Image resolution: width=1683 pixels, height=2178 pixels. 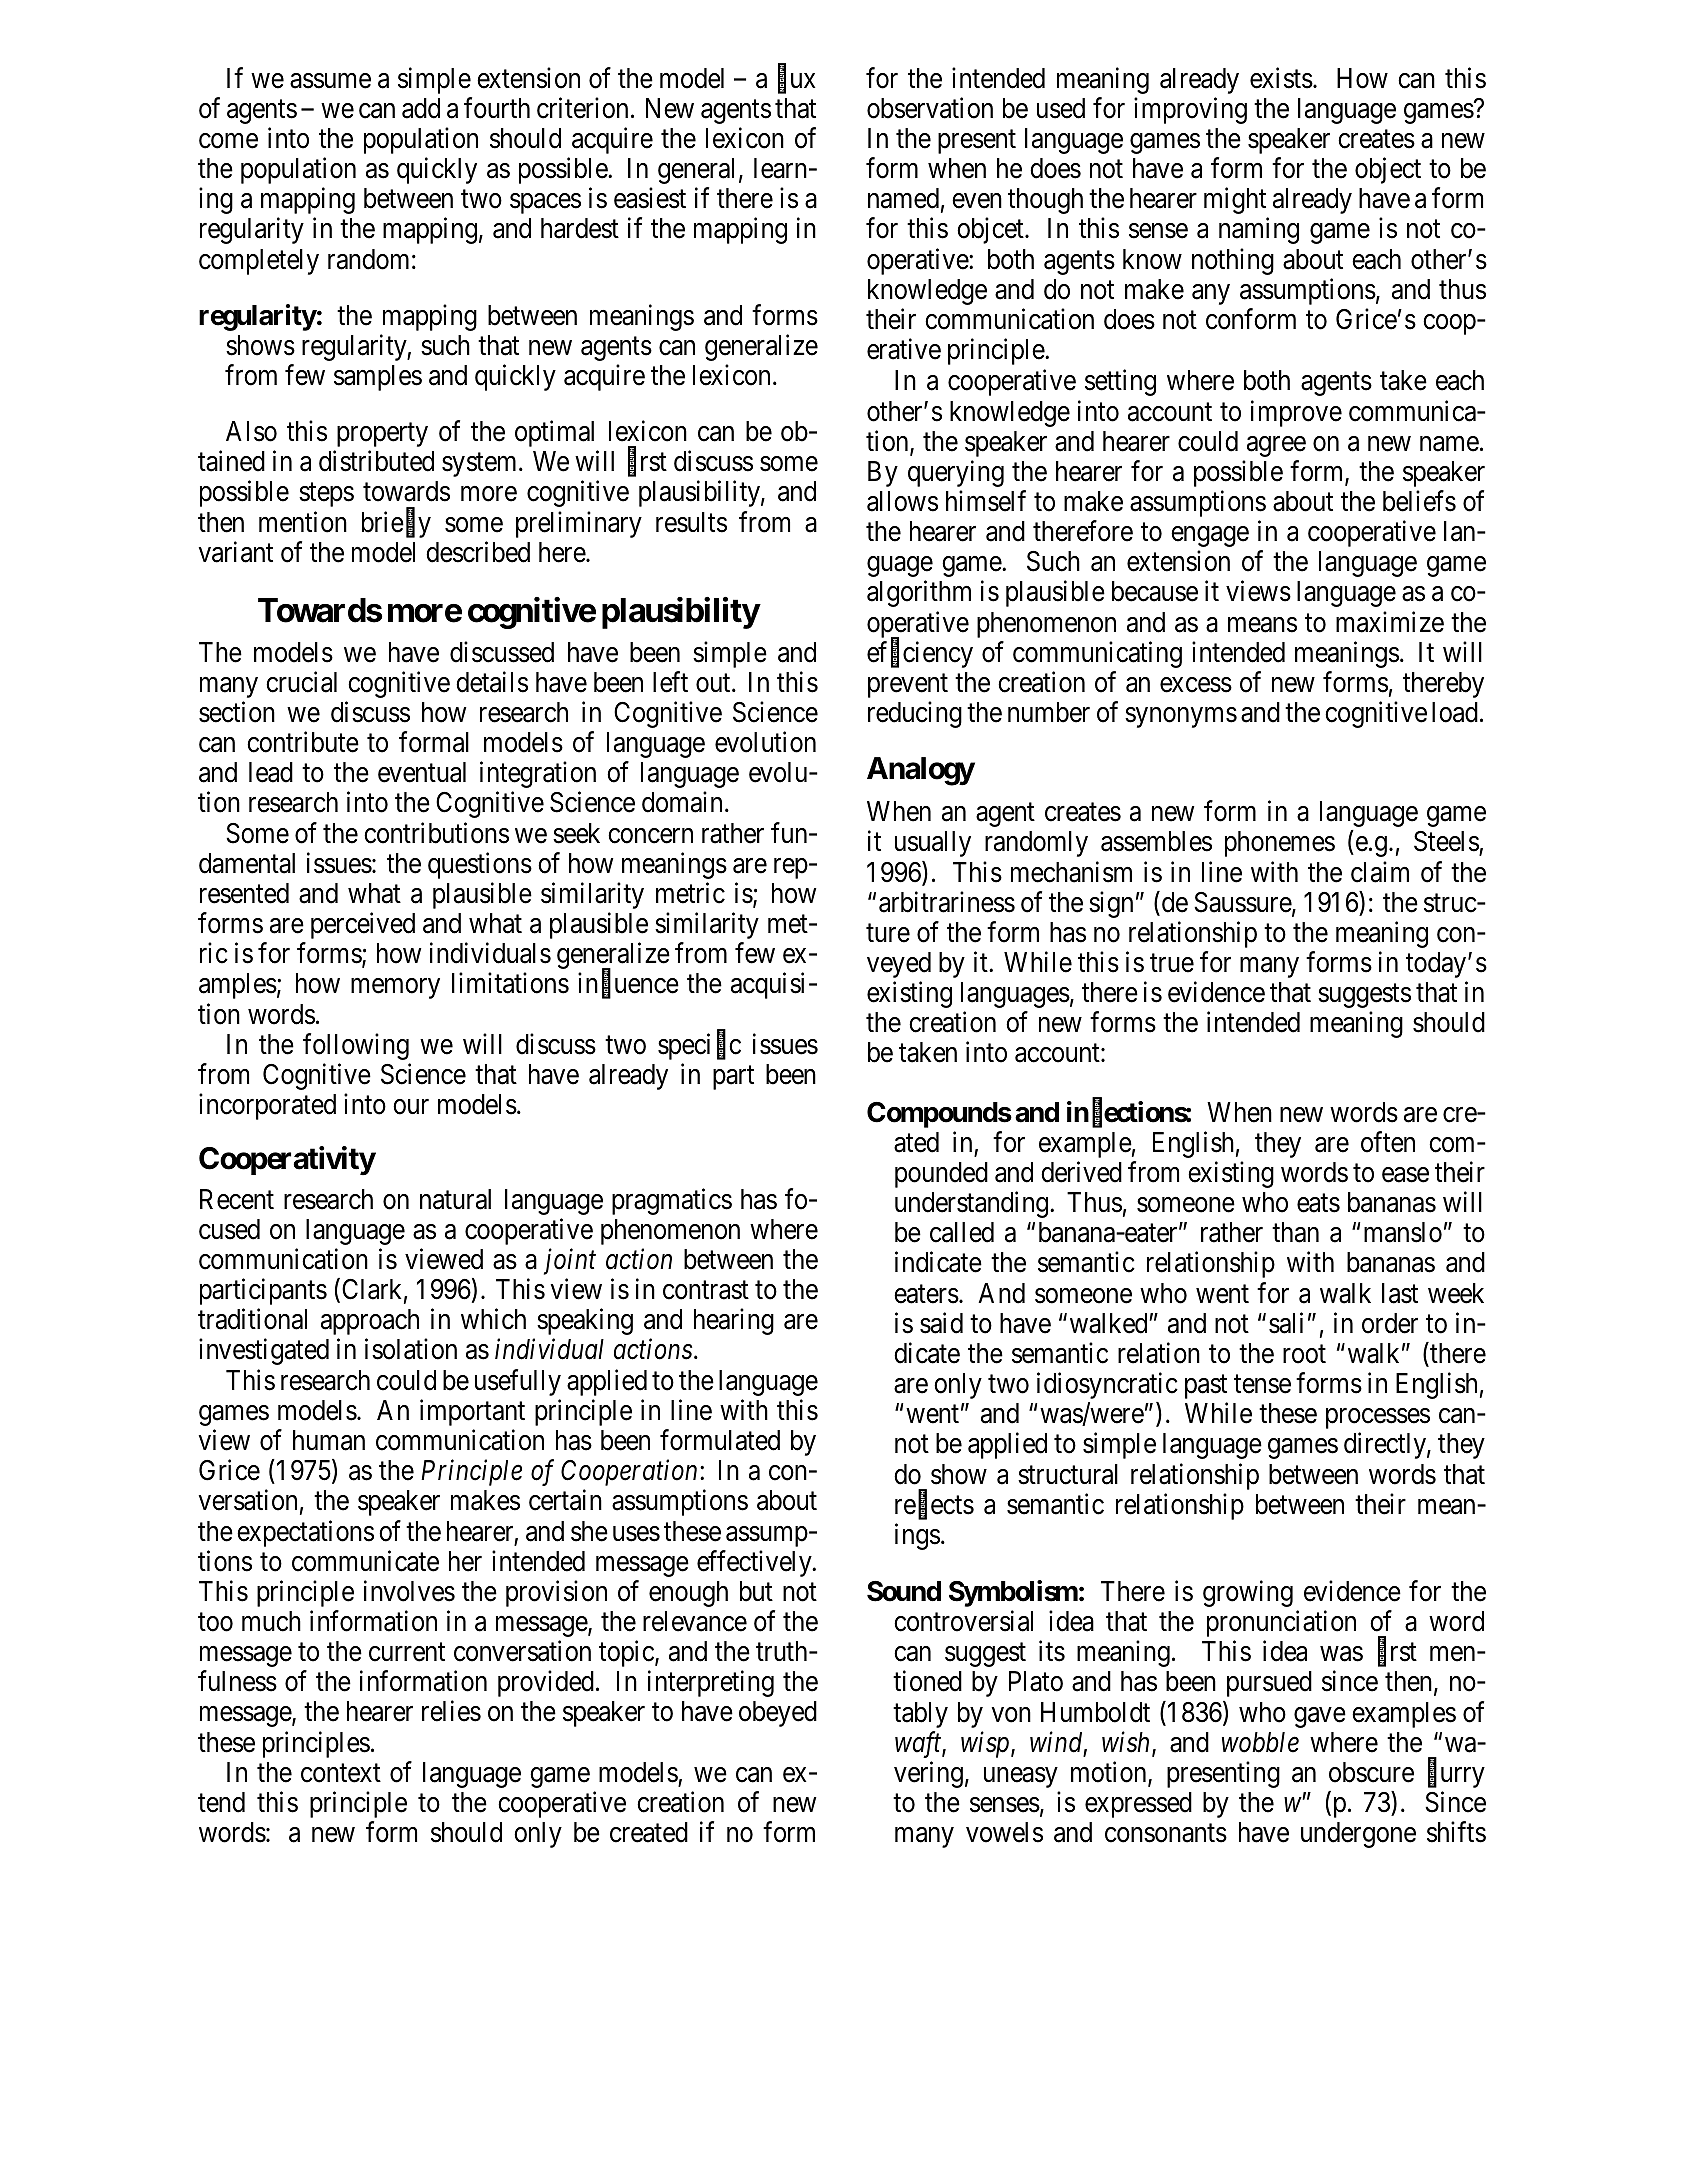 I want to click on exists, so click(x=1281, y=78).
